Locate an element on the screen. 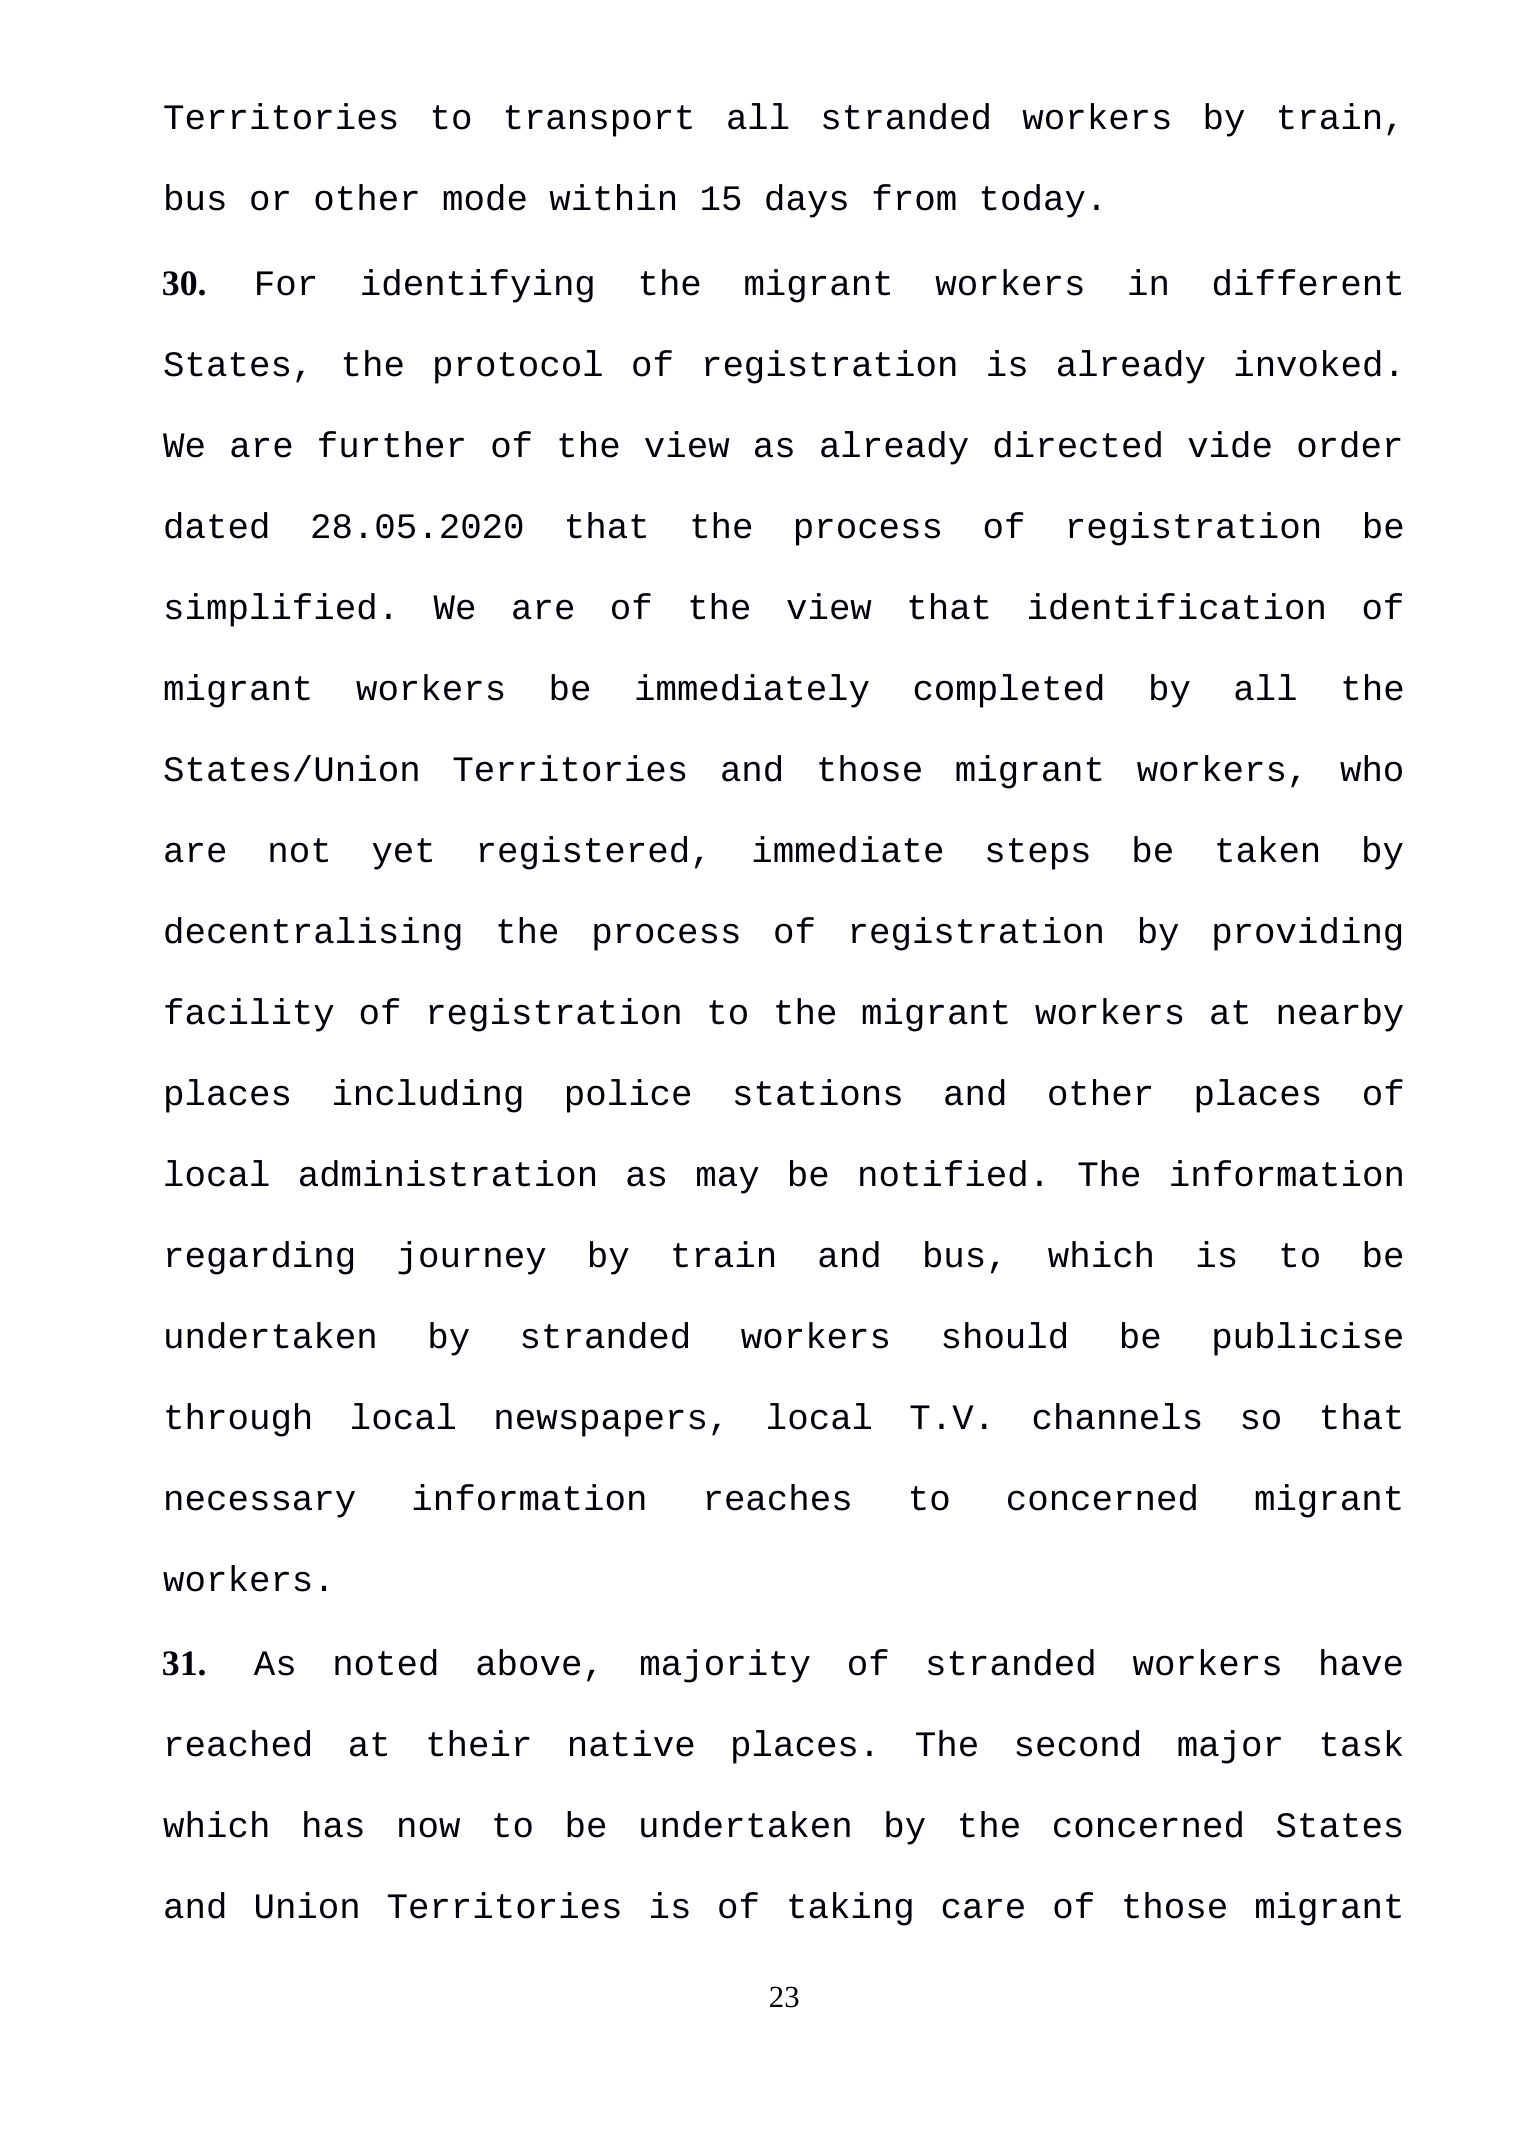 The image size is (1520, 2151). has is located at coordinates (333, 1824).
